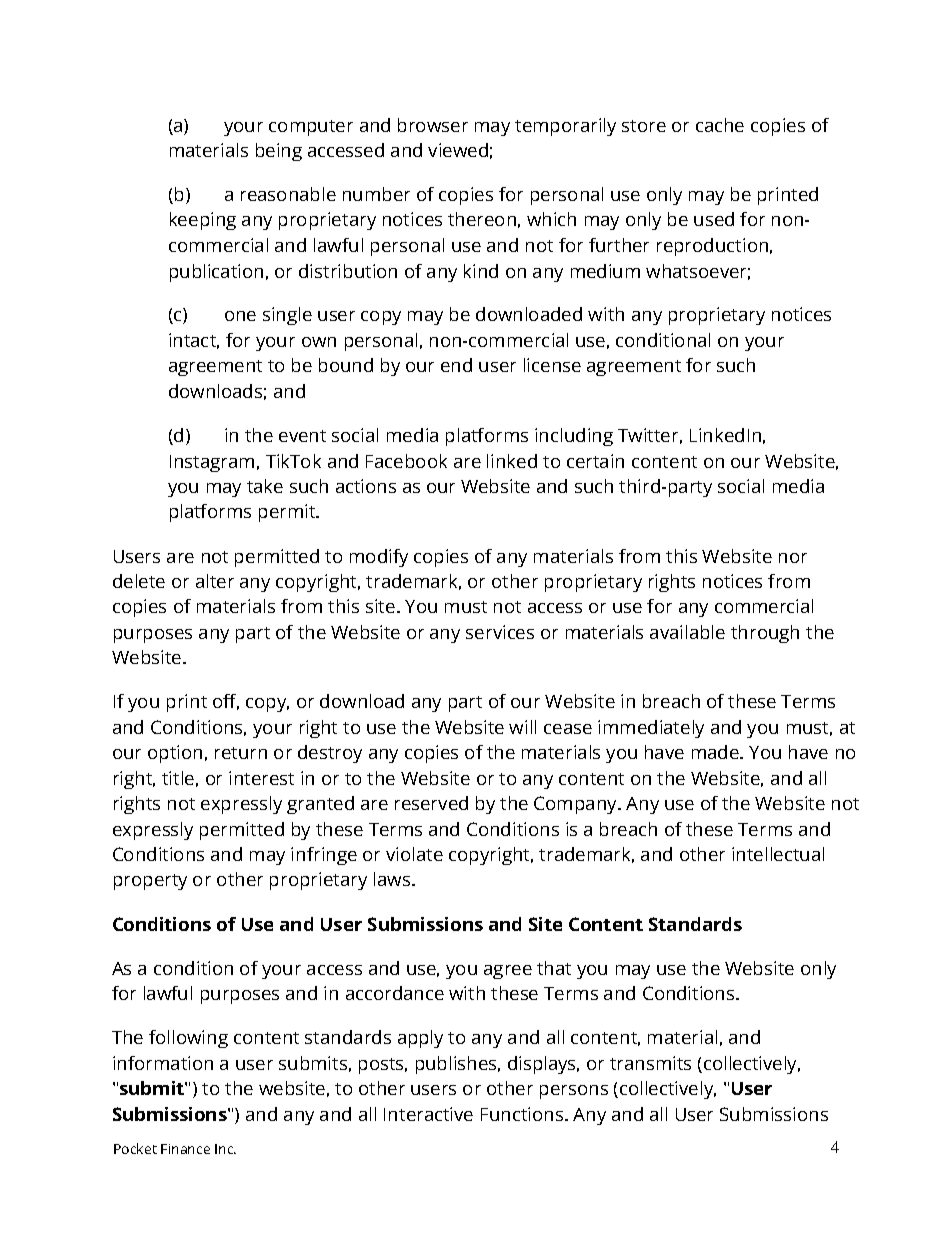 The width and height of the page is (952, 1233). Describe the element at coordinates (279, 152) in the page. I see `being` at that location.
